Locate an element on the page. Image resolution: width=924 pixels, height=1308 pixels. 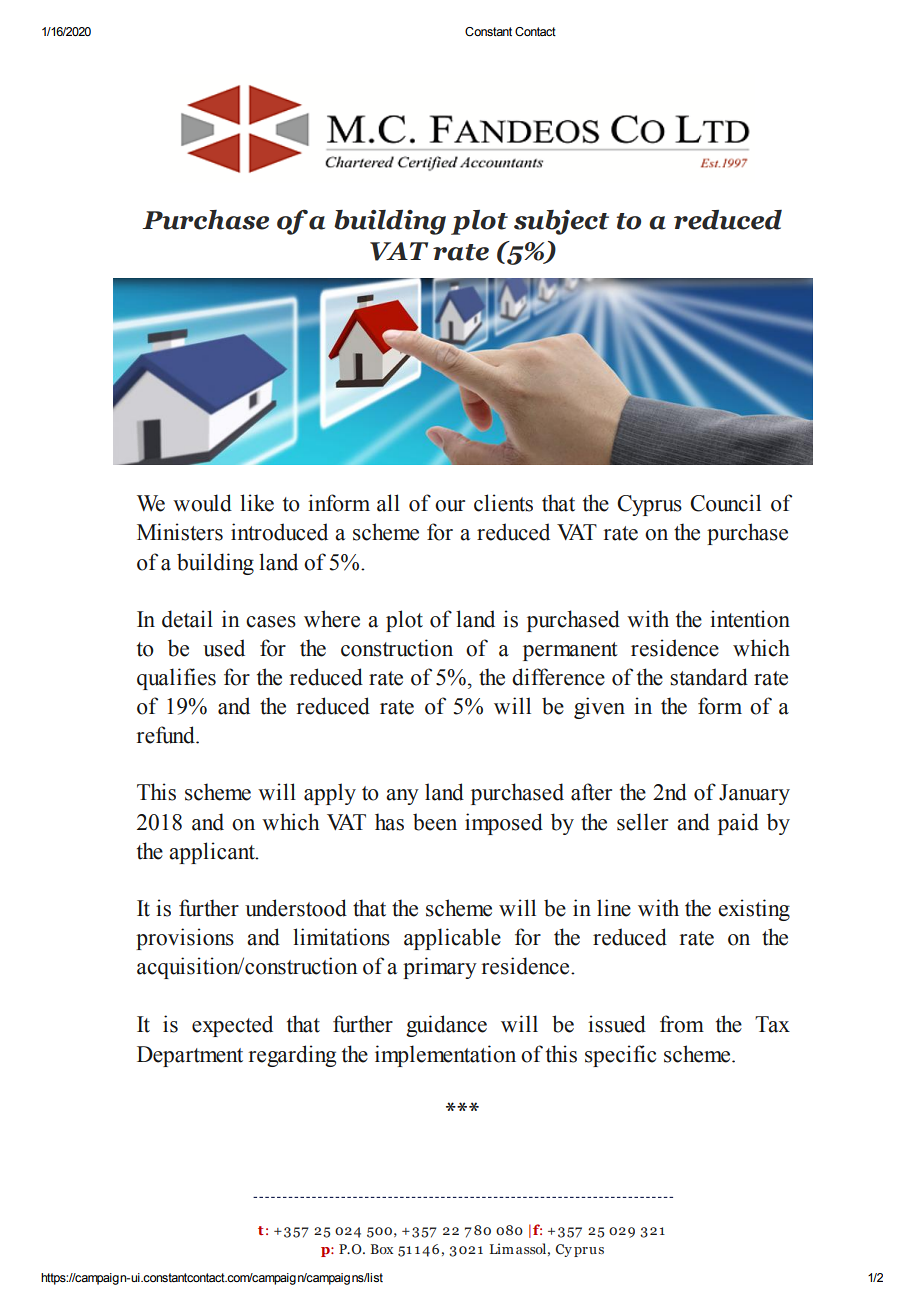
applicable is located at coordinates (452, 939).
